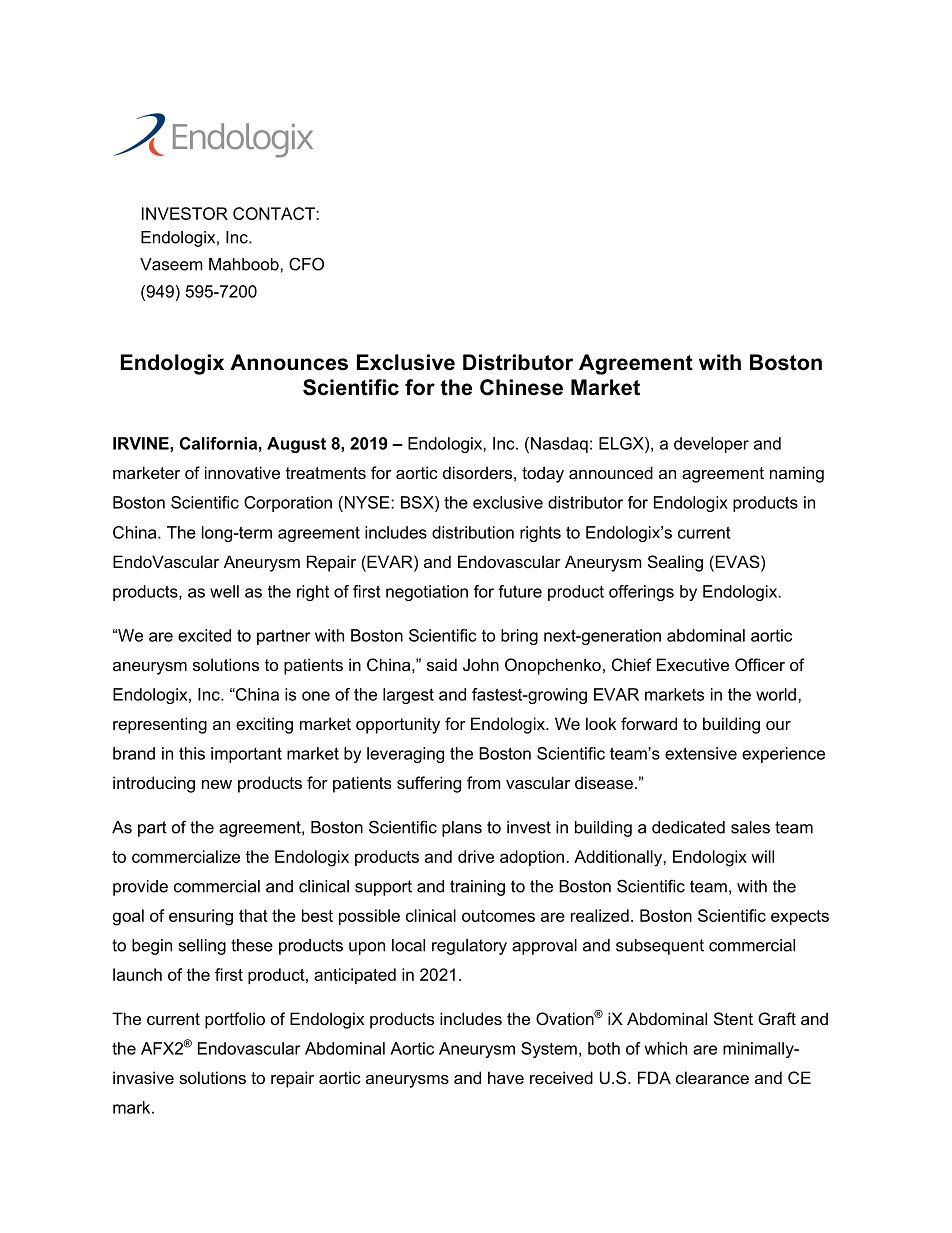 The height and width of the screenshot is (1233, 952). Describe the element at coordinates (306, 264) in the screenshot. I see `CFO` at that location.
